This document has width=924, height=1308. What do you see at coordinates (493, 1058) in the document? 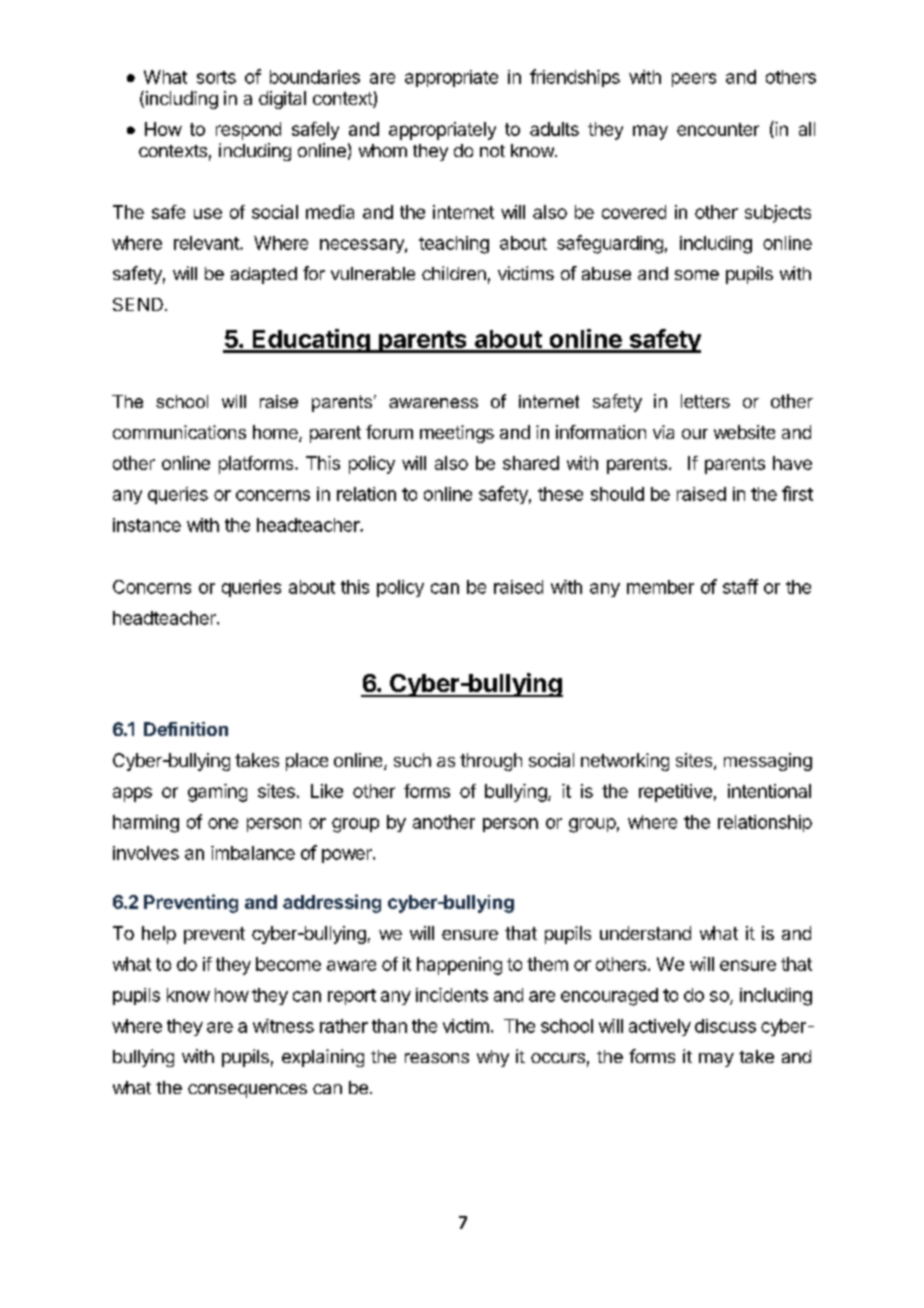
I see `why` at bounding box center [493, 1058].
